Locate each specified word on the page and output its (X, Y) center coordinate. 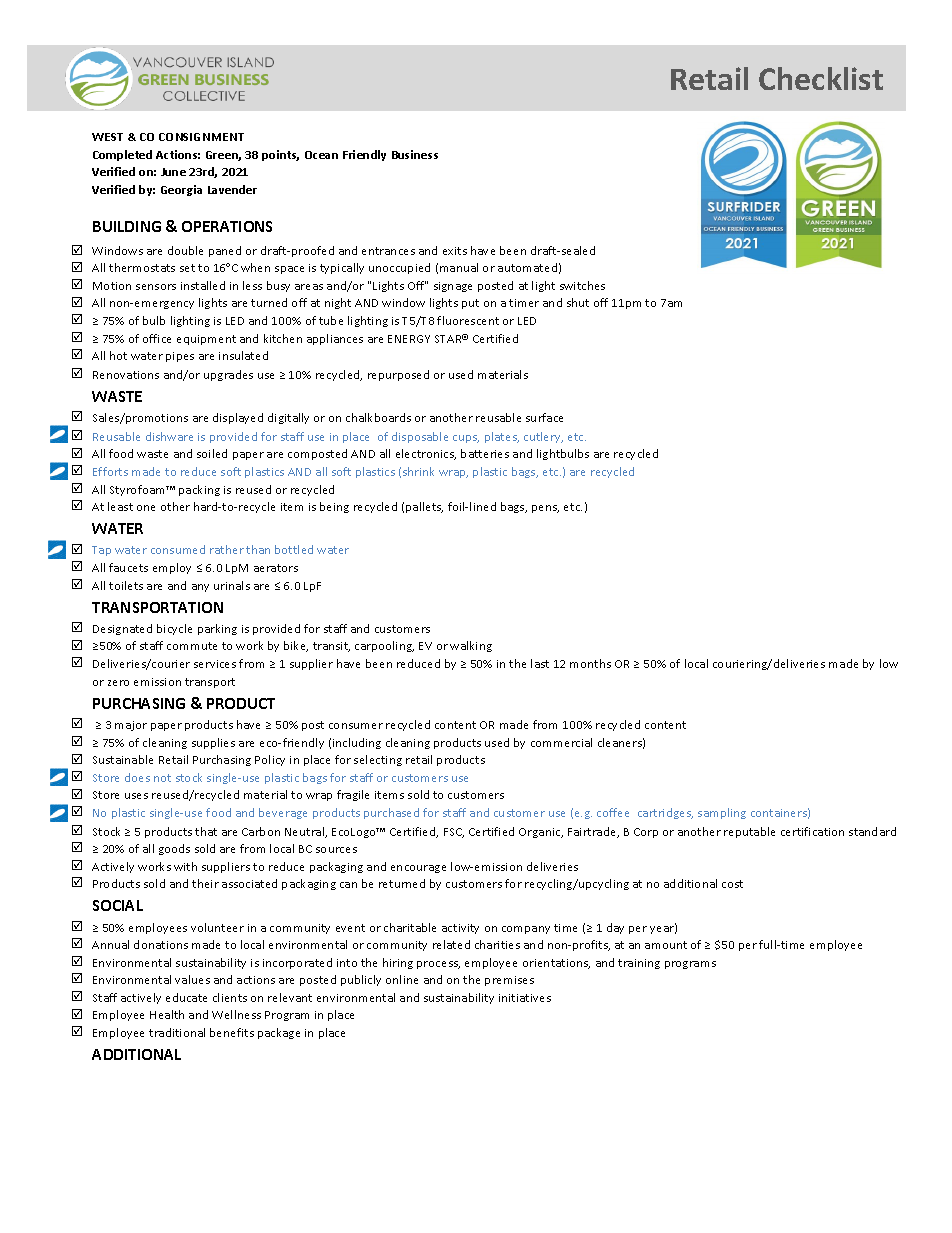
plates (502, 437)
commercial (561, 742)
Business (415, 154)
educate (186, 997)
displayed (238, 418)
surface (544, 417)
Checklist (821, 78)
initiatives (525, 998)
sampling (722, 813)
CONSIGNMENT (201, 137)
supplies (213, 743)
